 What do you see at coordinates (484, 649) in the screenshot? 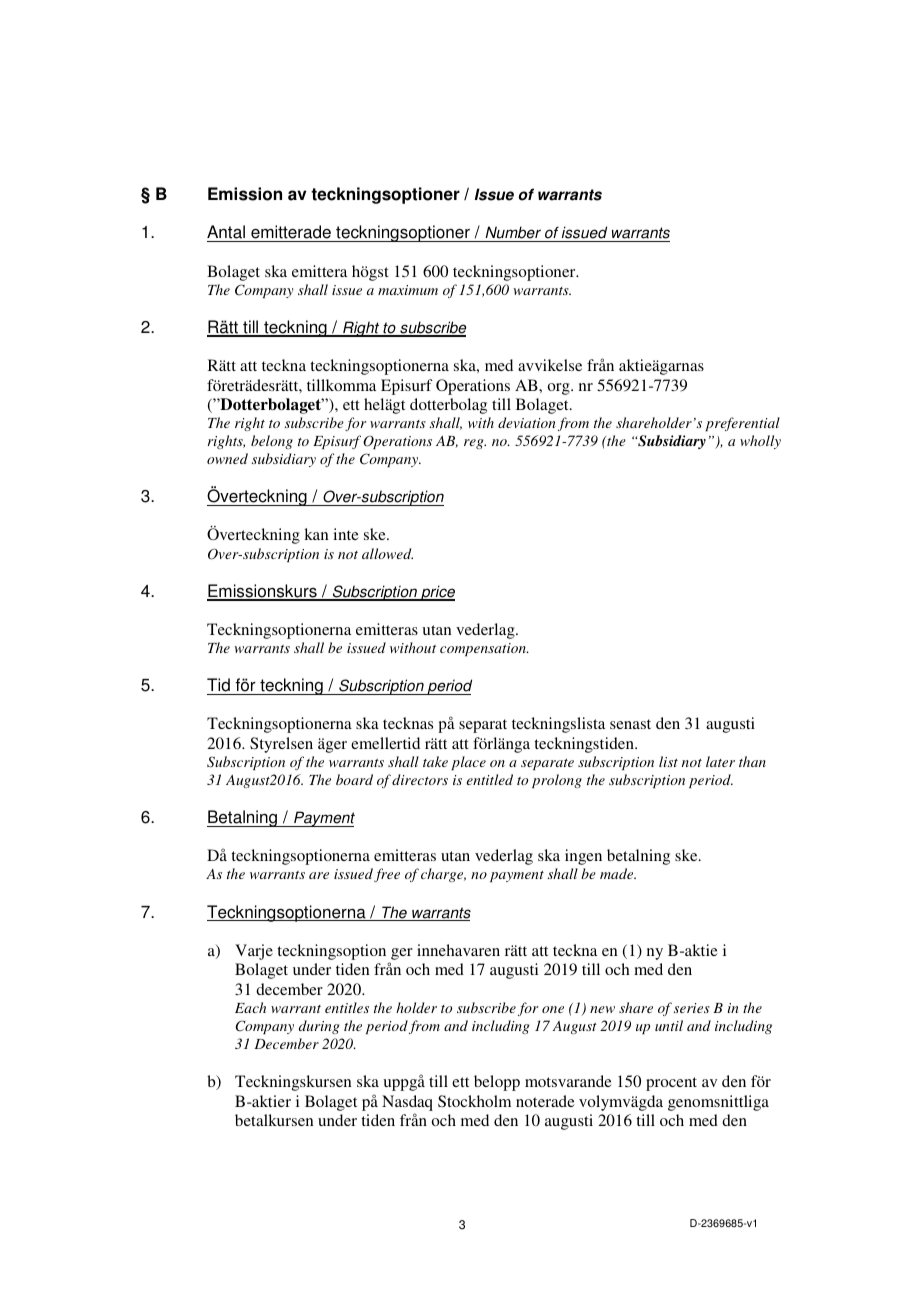
I see `compensation` at bounding box center [484, 649].
